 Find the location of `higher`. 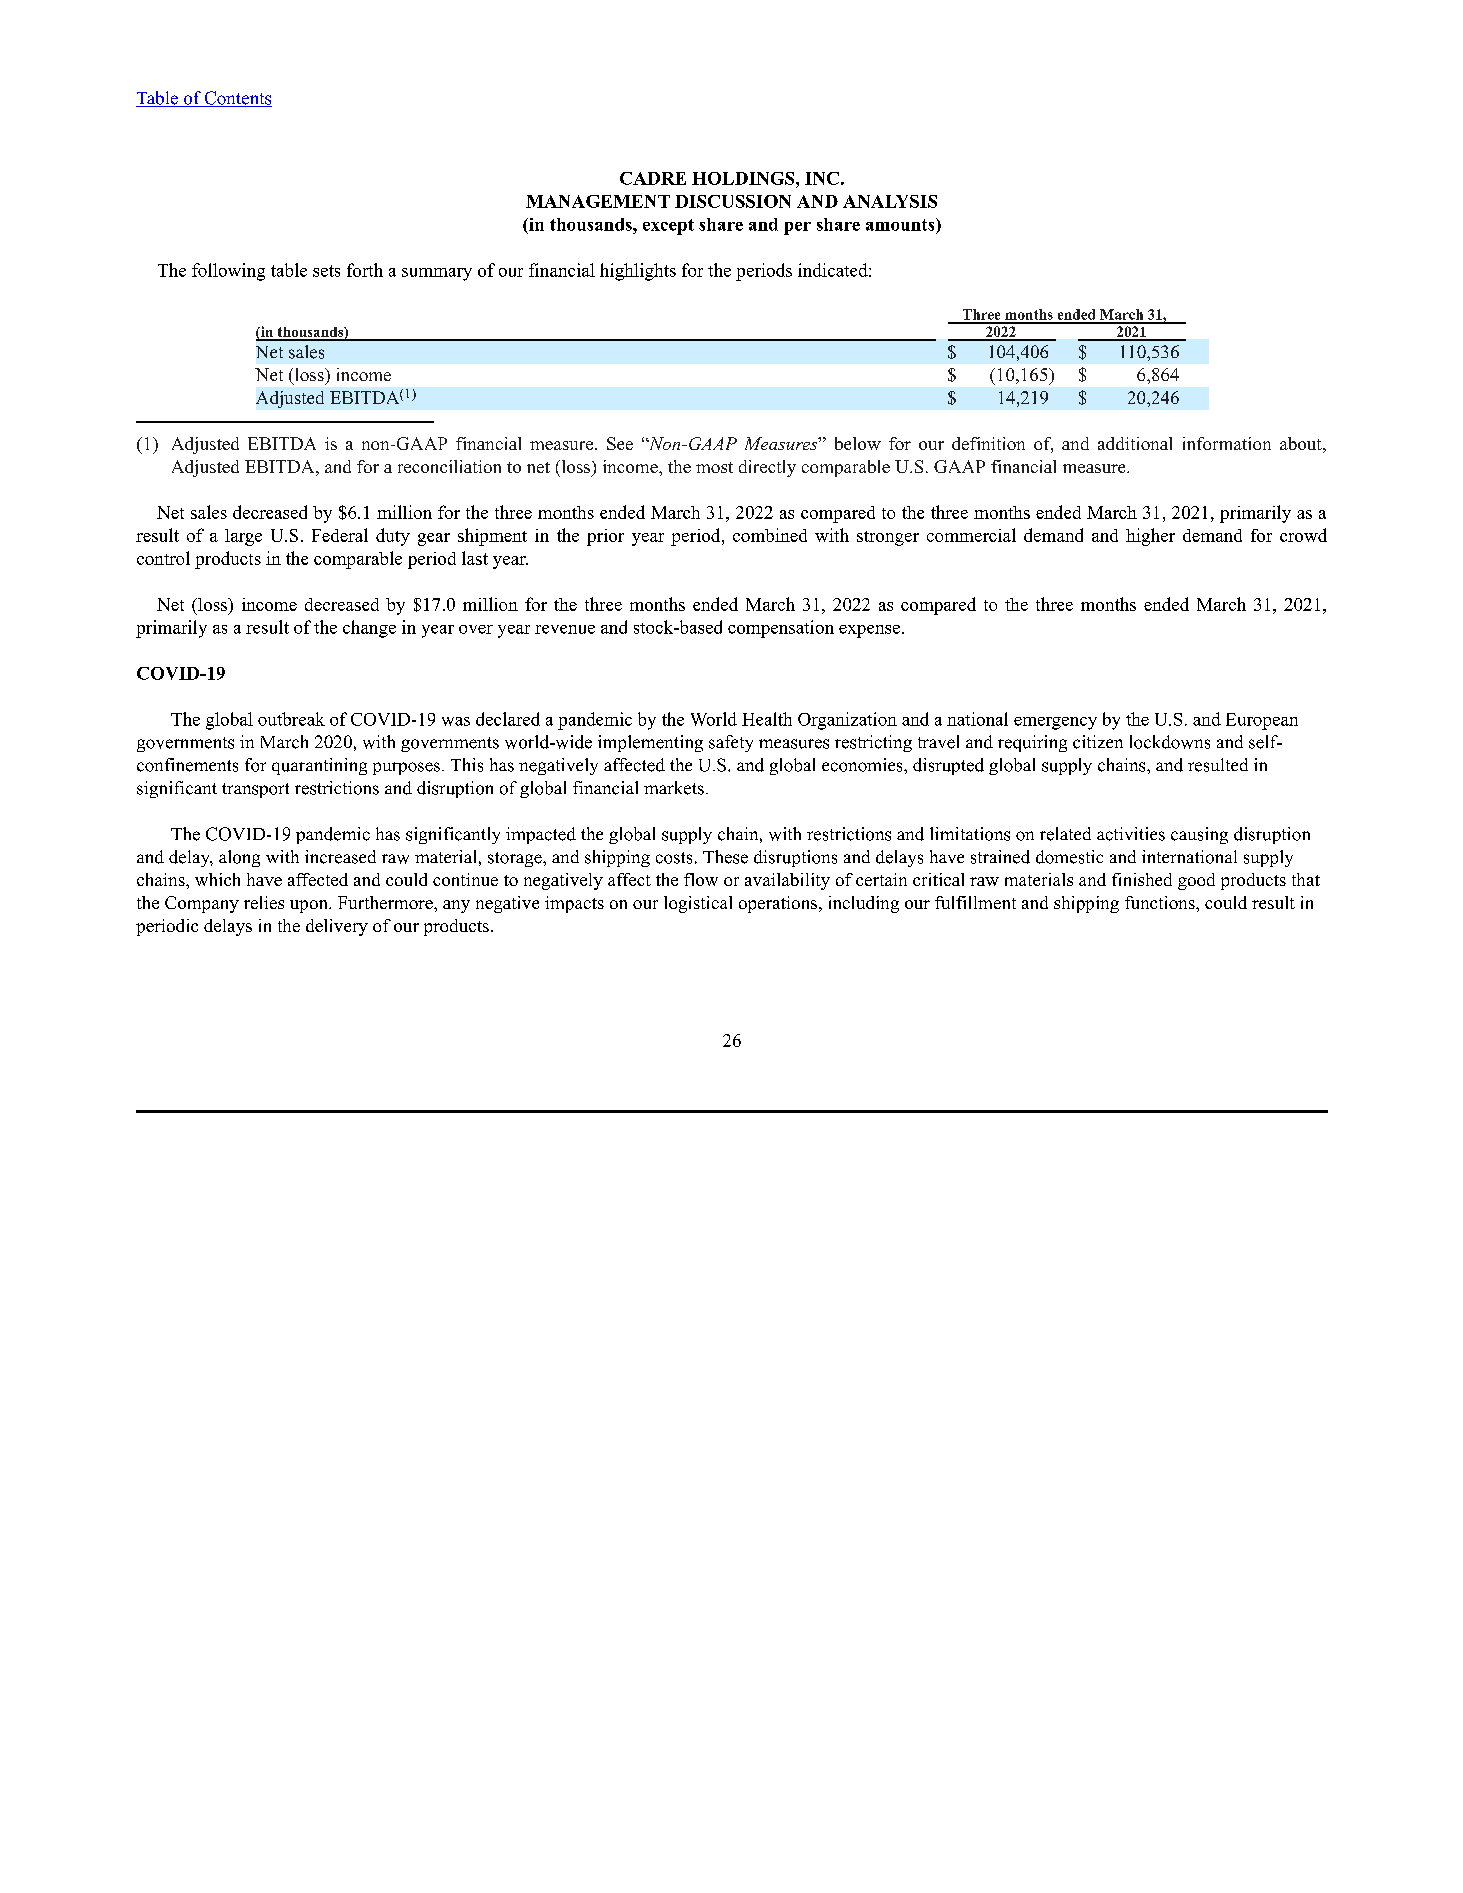

higher is located at coordinates (1150, 537).
